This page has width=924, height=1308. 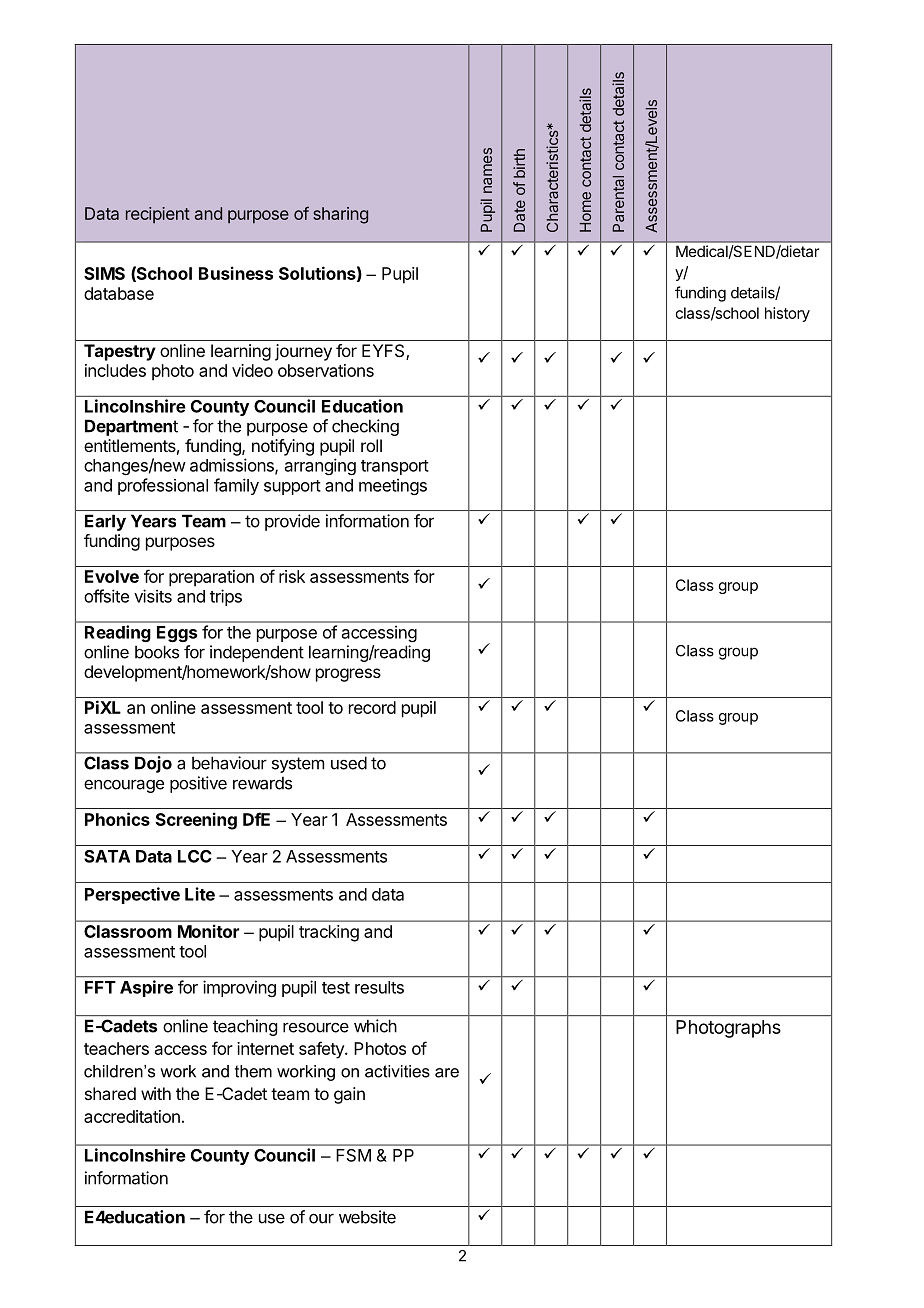 I want to click on accreditation, so click(x=132, y=1116).
